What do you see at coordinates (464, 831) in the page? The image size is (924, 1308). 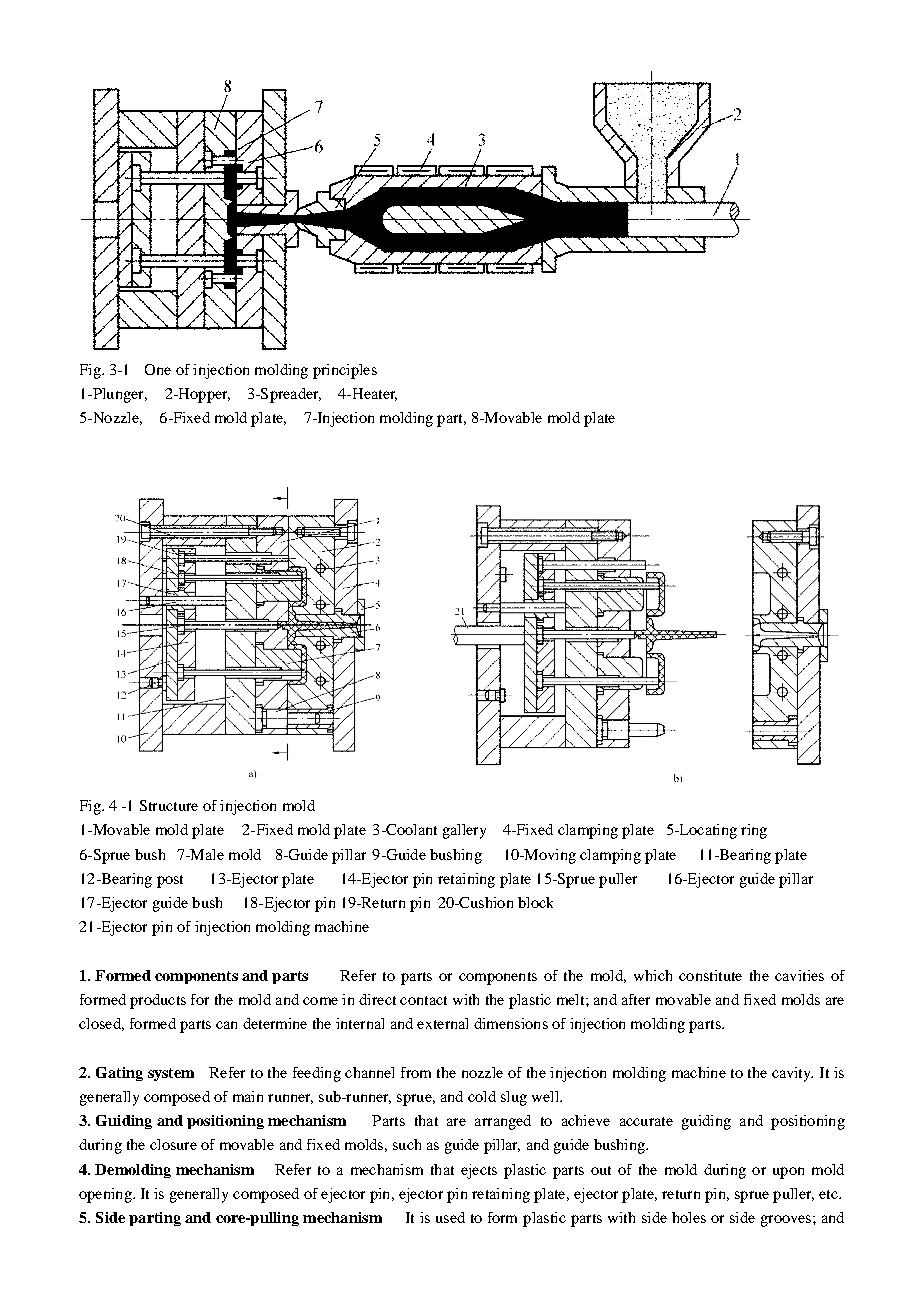 I see `gallery` at bounding box center [464, 831].
